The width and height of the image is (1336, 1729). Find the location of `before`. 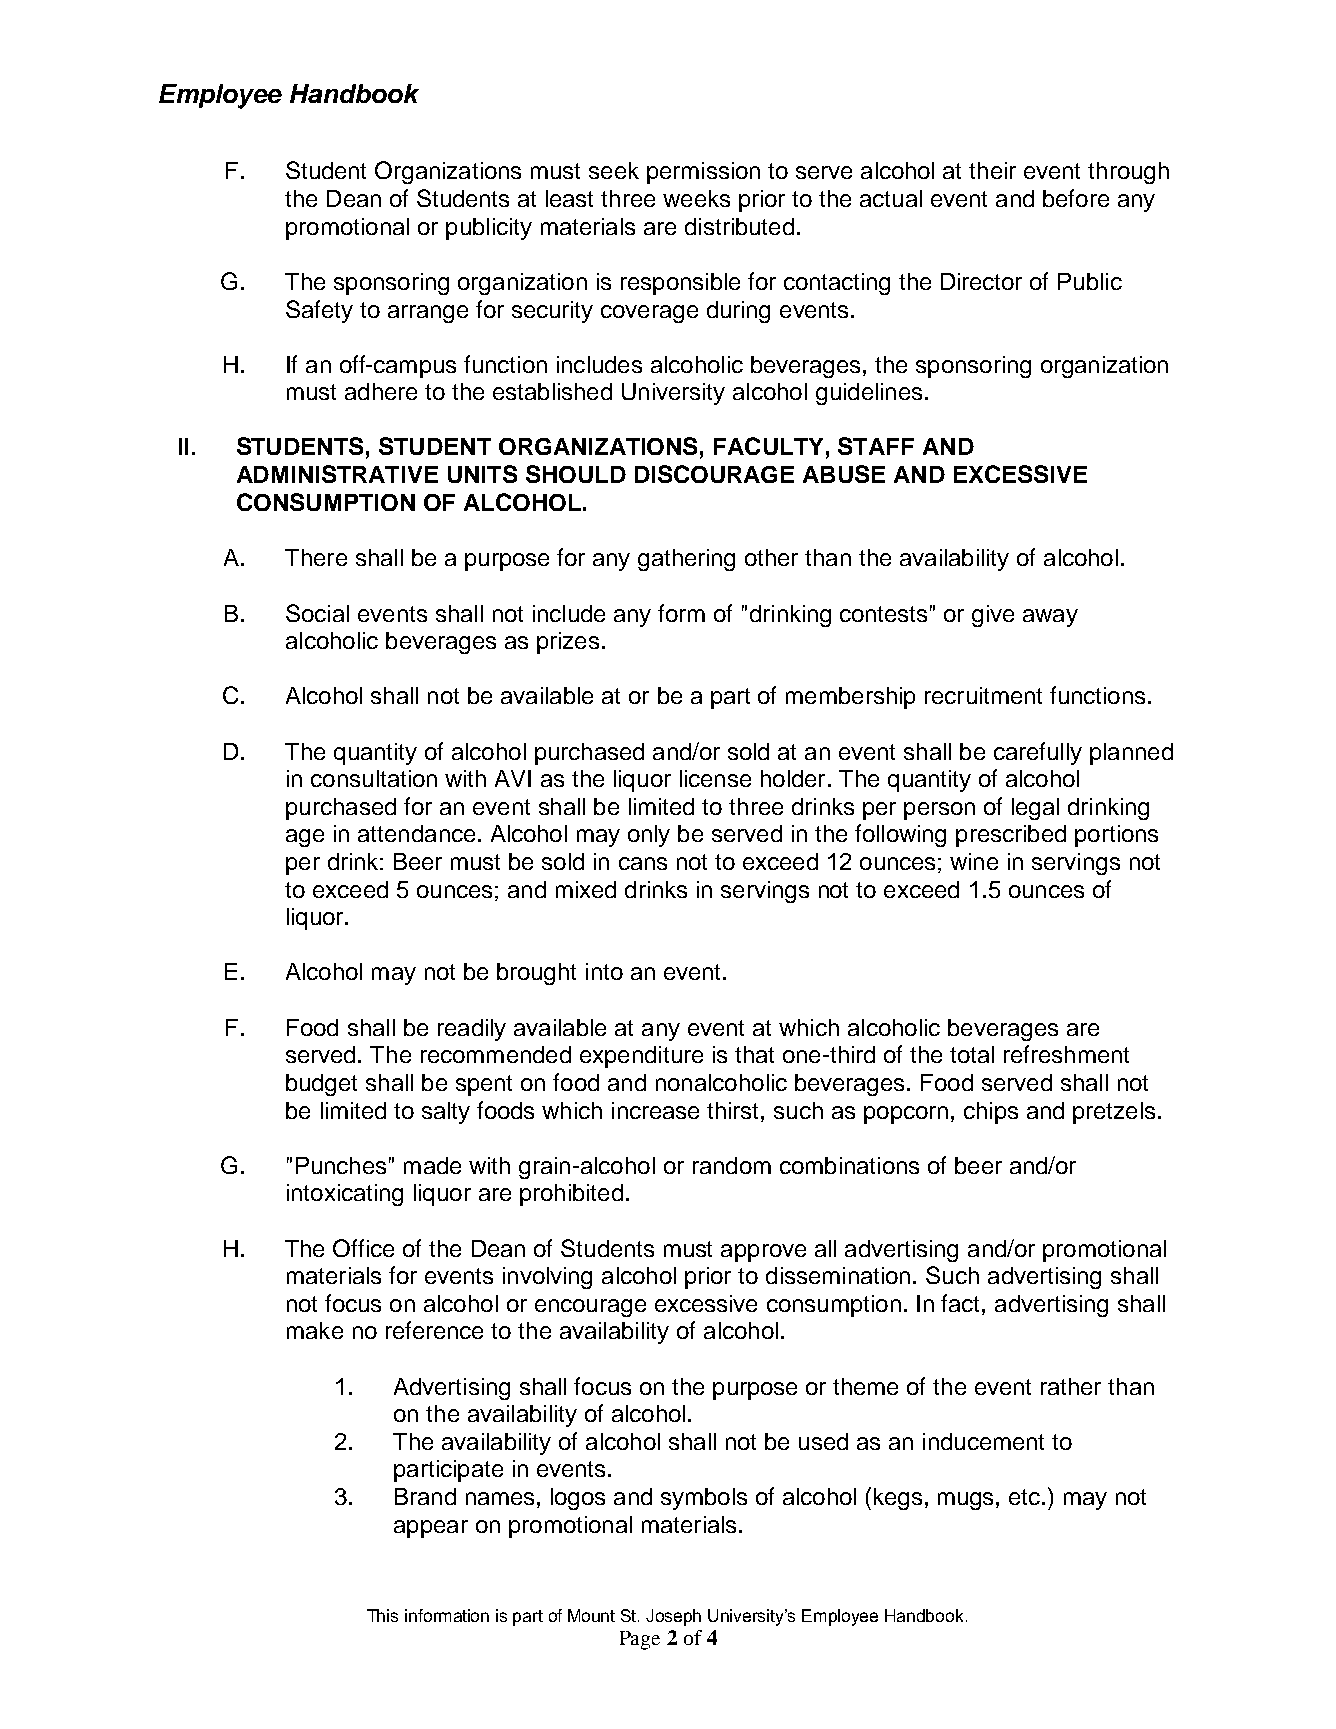

before is located at coordinates (1076, 198).
